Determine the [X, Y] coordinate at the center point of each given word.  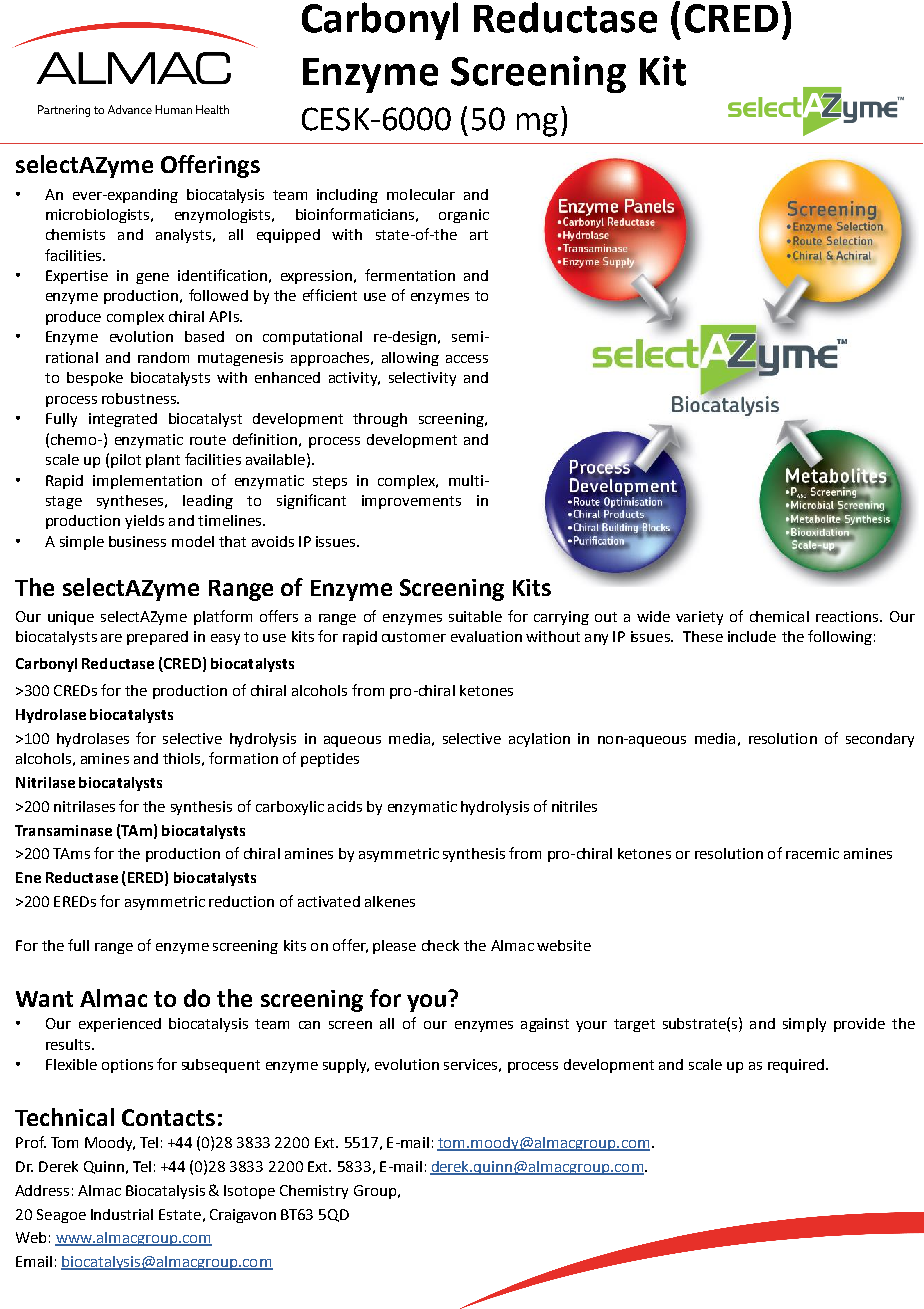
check [440, 945]
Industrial [122, 1214]
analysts [183, 236]
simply [804, 1025]
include [752, 636]
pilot [126, 461]
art [479, 235]
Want [44, 999]
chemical [779, 616]
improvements [411, 502]
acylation [539, 740]
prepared [157, 638]
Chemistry [314, 1192]
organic [464, 216]
